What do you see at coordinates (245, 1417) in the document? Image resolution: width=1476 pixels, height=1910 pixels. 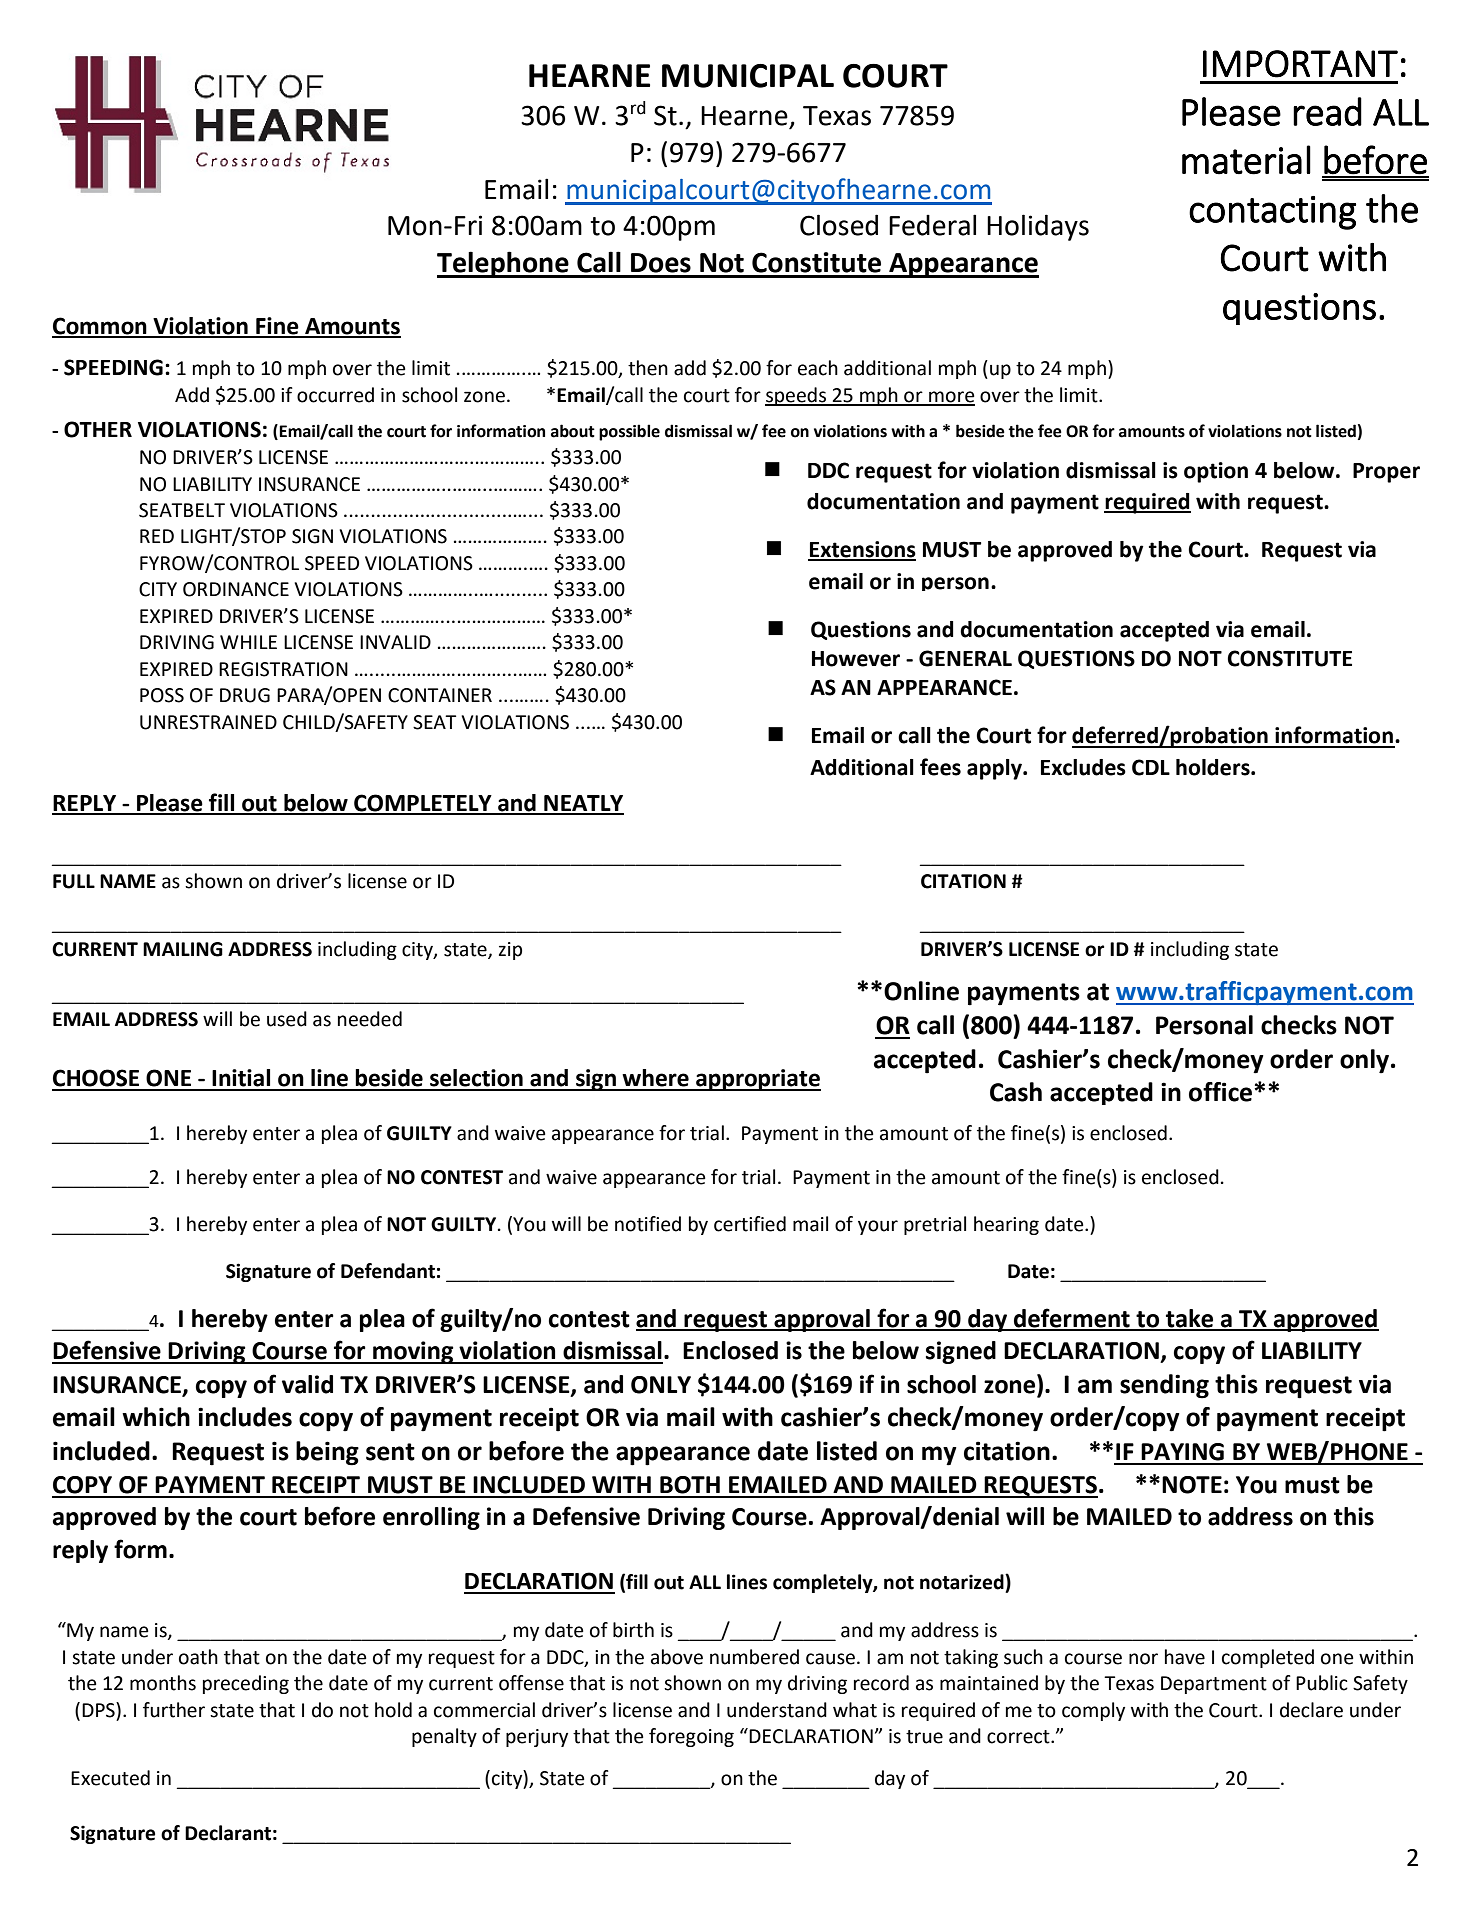 I see `includes` at bounding box center [245, 1417].
